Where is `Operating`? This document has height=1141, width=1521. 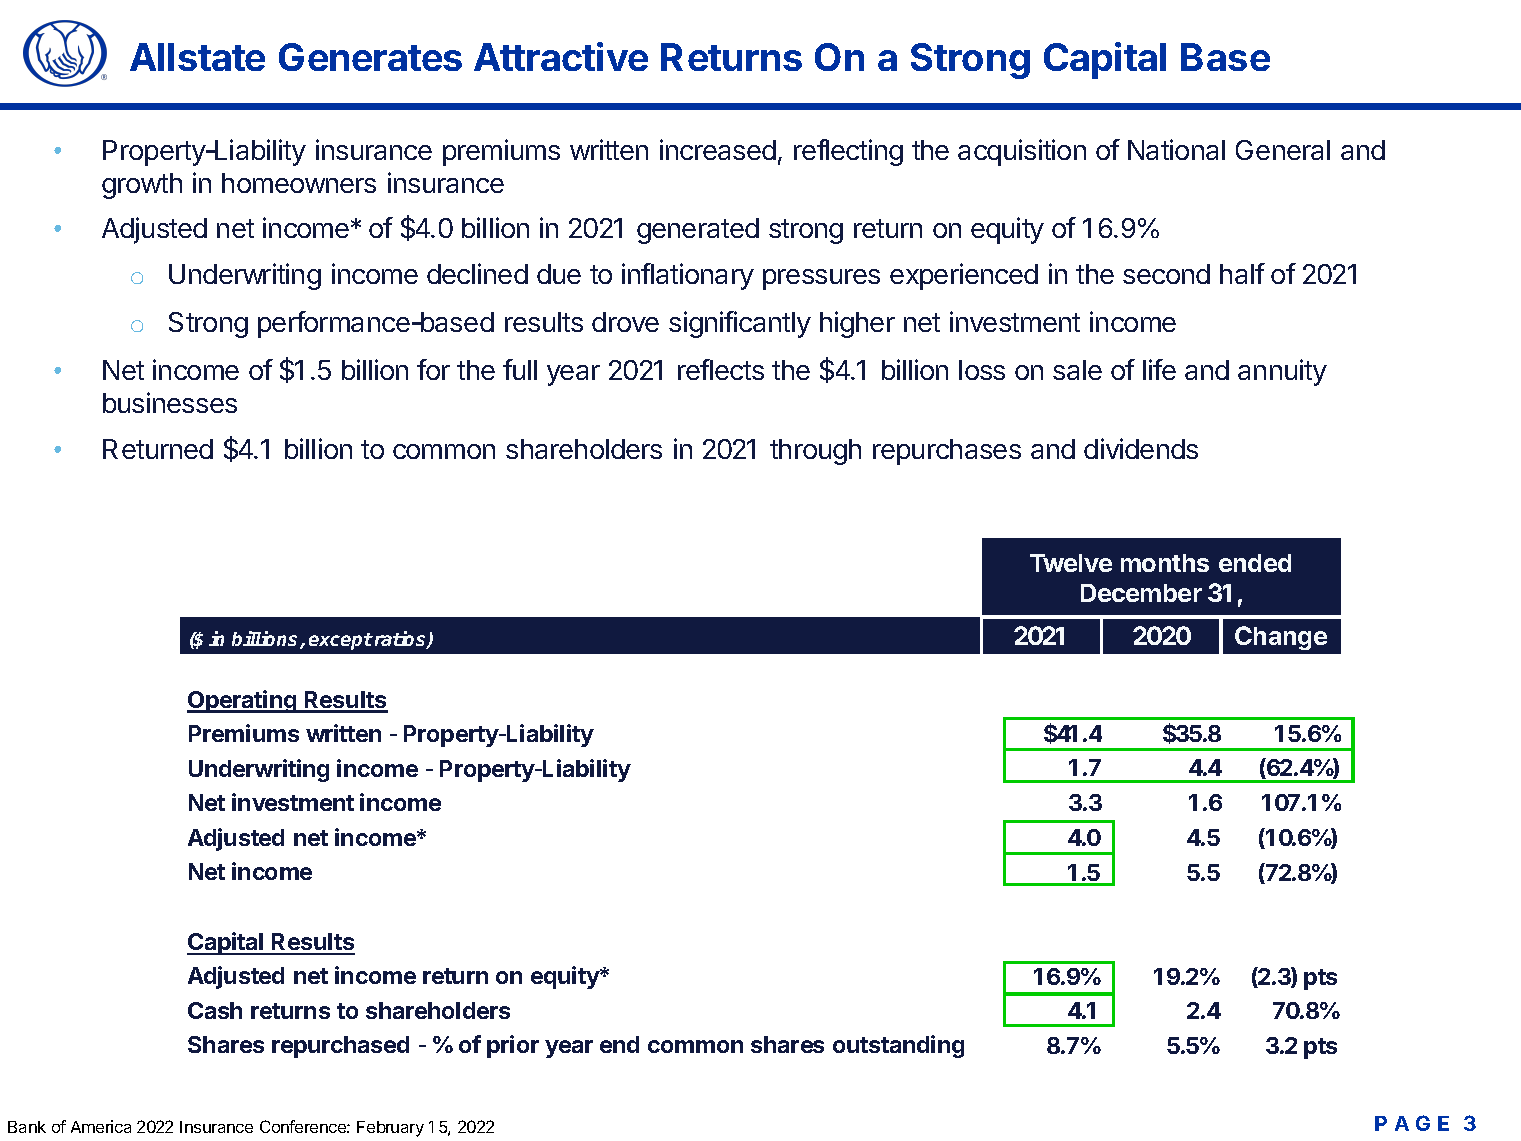
Operating is located at coordinates (243, 701).
